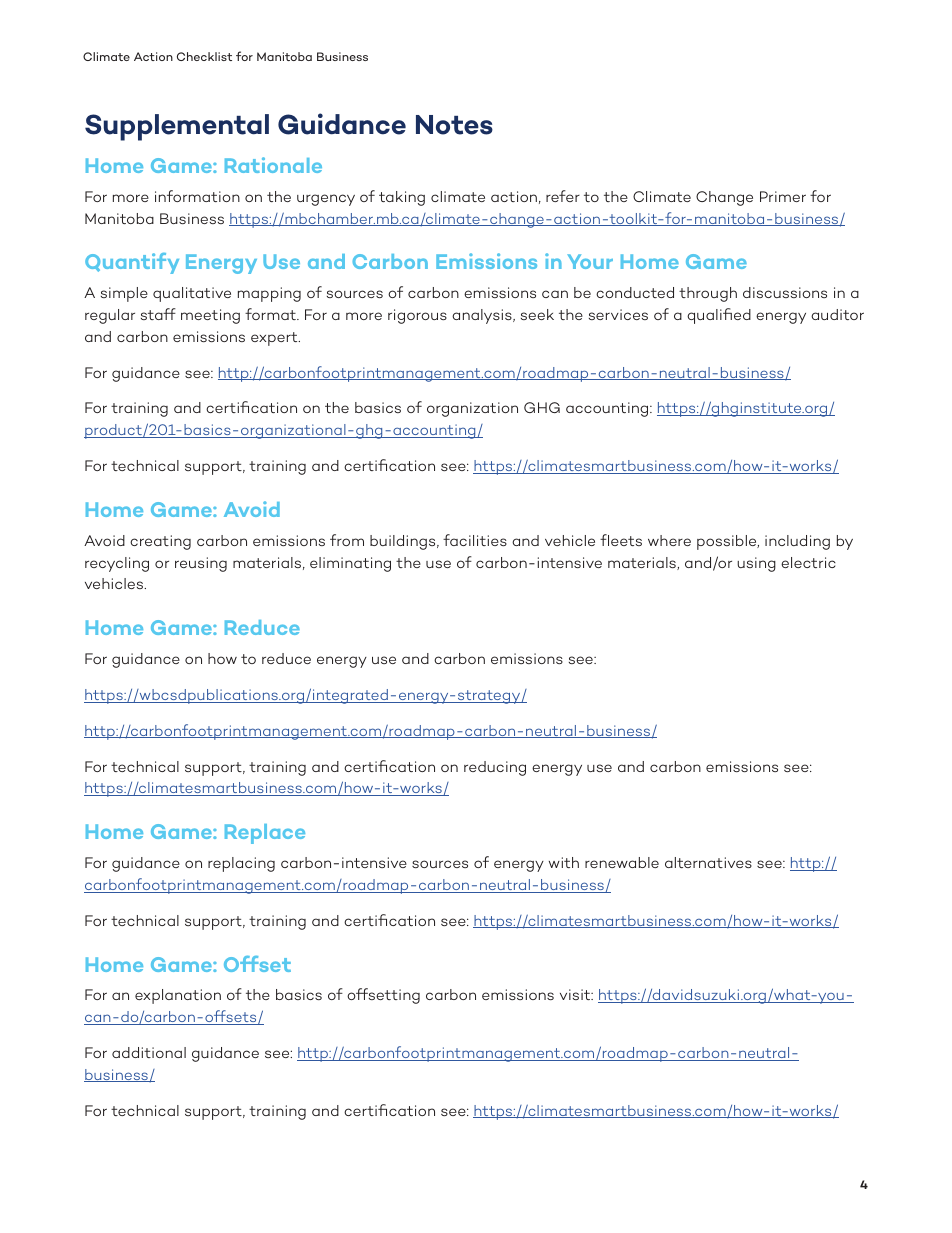  What do you see at coordinates (475, 540) in the page?
I see `facilities` at bounding box center [475, 540].
